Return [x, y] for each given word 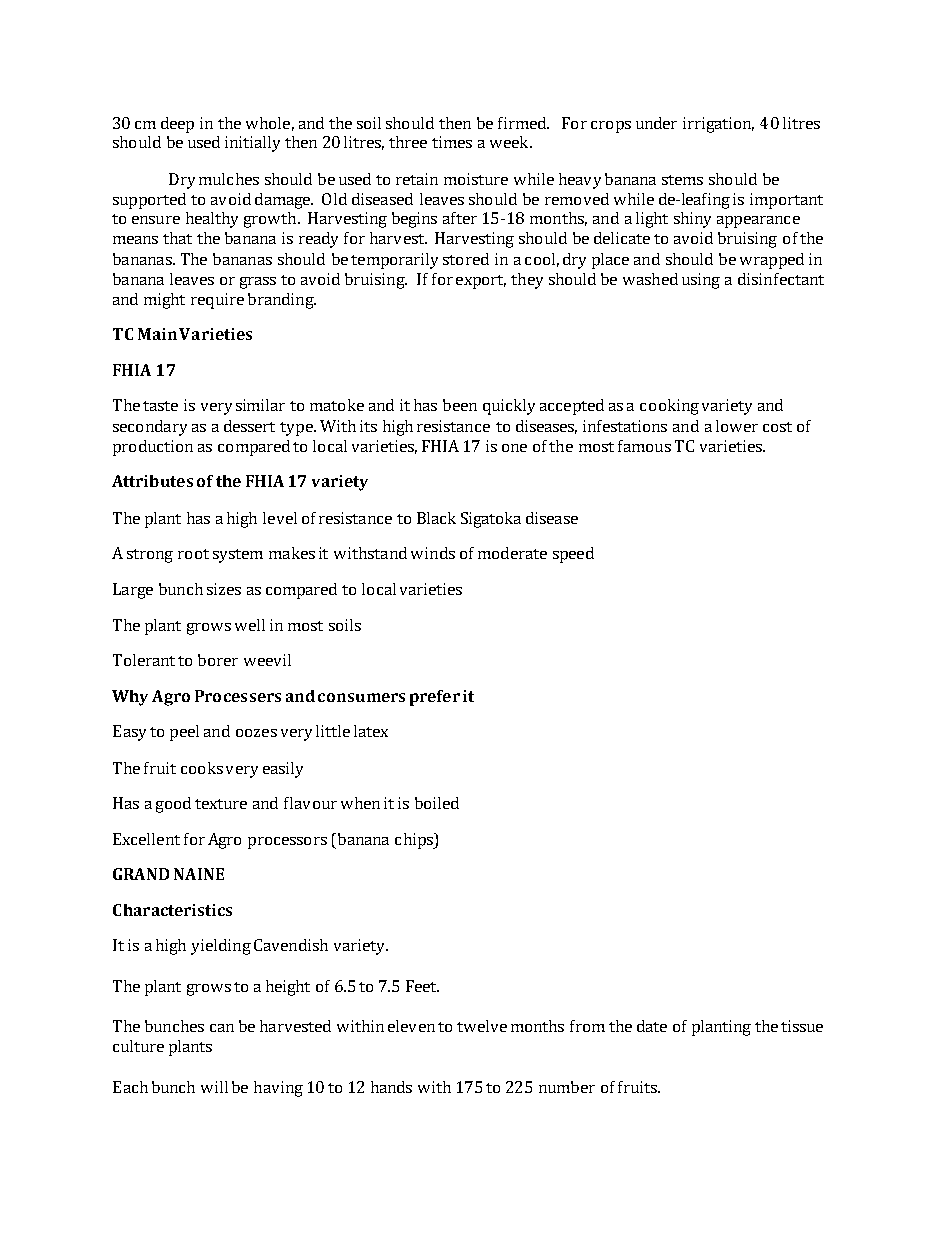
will [214, 1087]
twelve [482, 1026]
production [153, 448]
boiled [437, 803]
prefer [435, 698]
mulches [229, 179]
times [452, 142]
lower [737, 426]
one [514, 448]
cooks [202, 768]
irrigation [718, 125]
